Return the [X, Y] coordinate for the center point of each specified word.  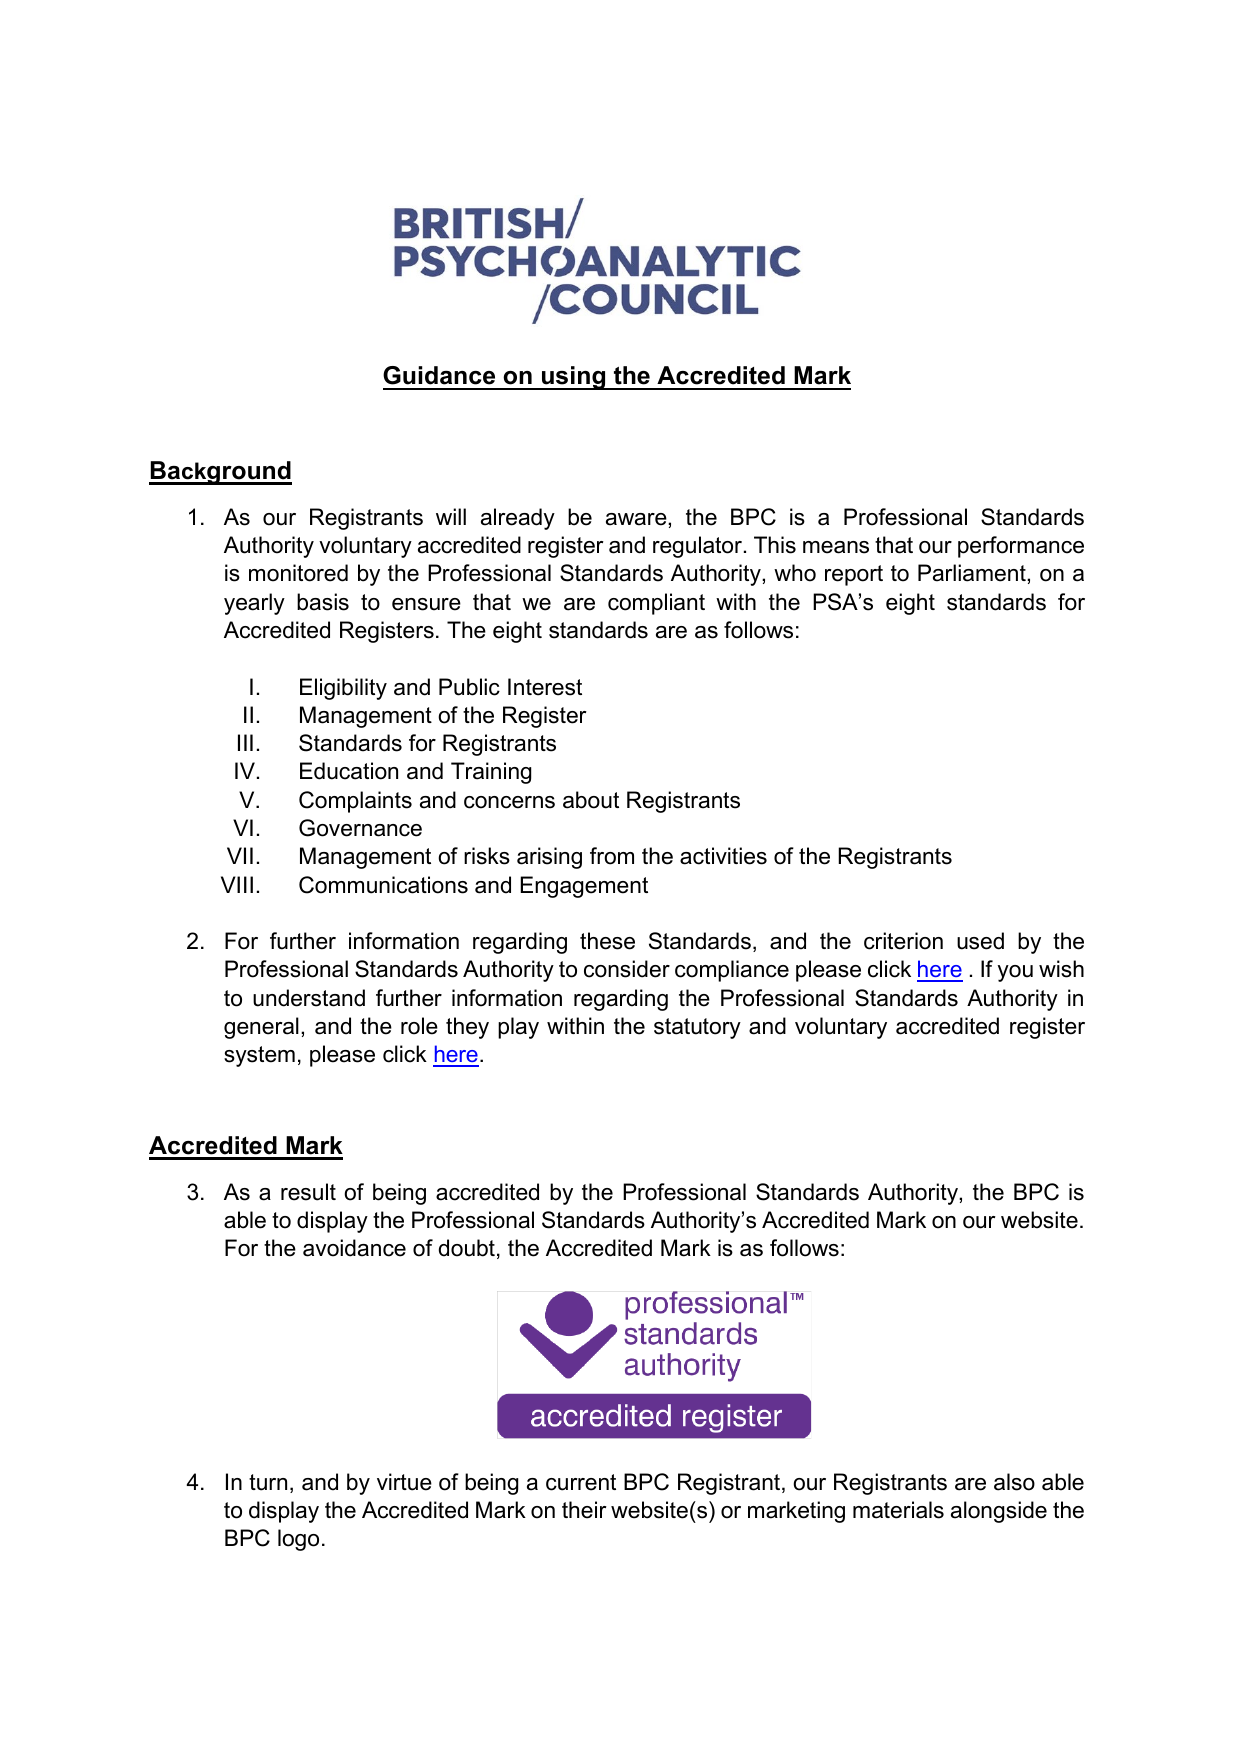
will [451, 516]
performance [1021, 547]
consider [627, 969]
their [584, 1510]
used [980, 941]
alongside [999, 1512]
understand [309, 998]
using [574, 378]
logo [298, 1540]
